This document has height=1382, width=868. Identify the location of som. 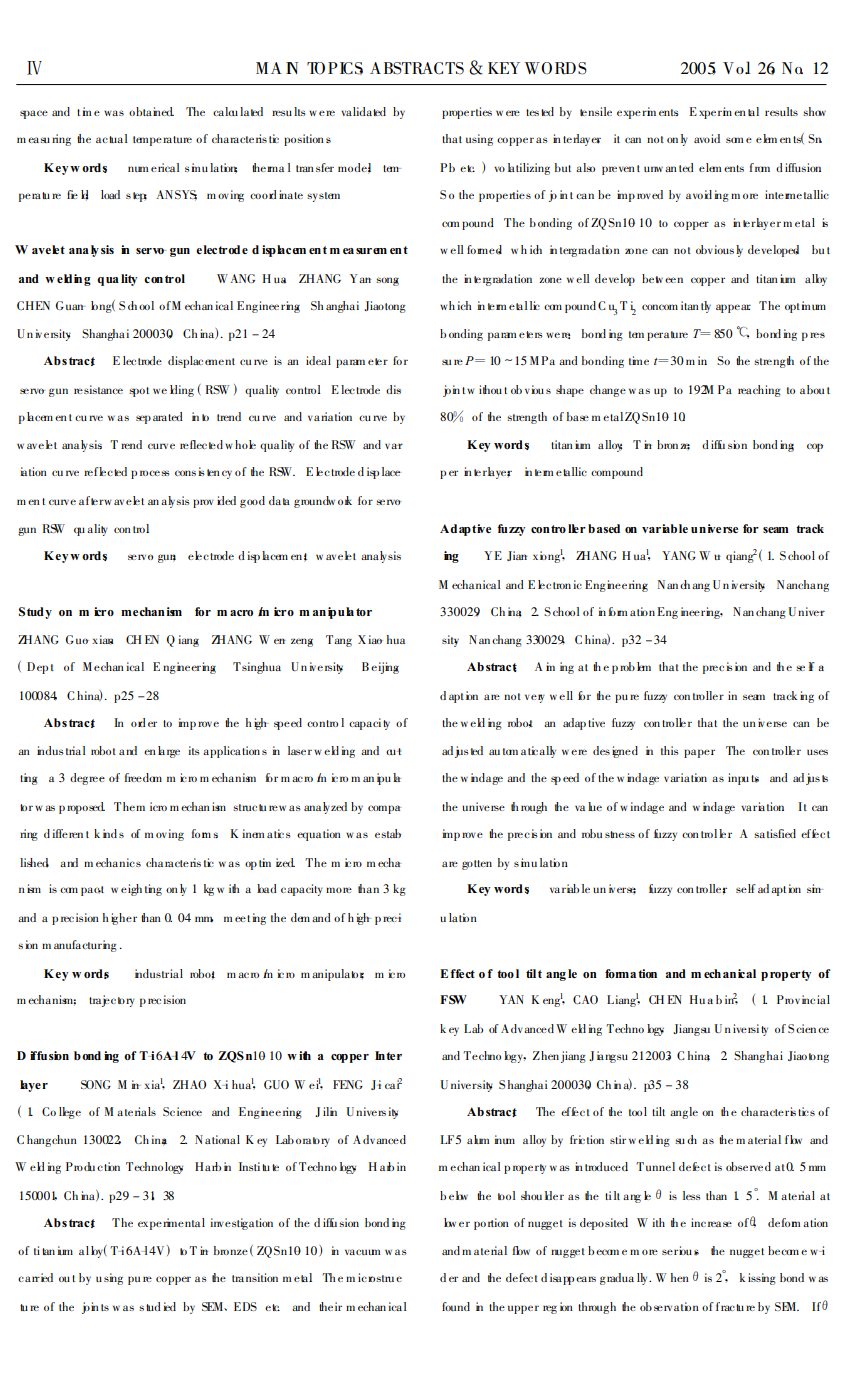
(734, 140).
